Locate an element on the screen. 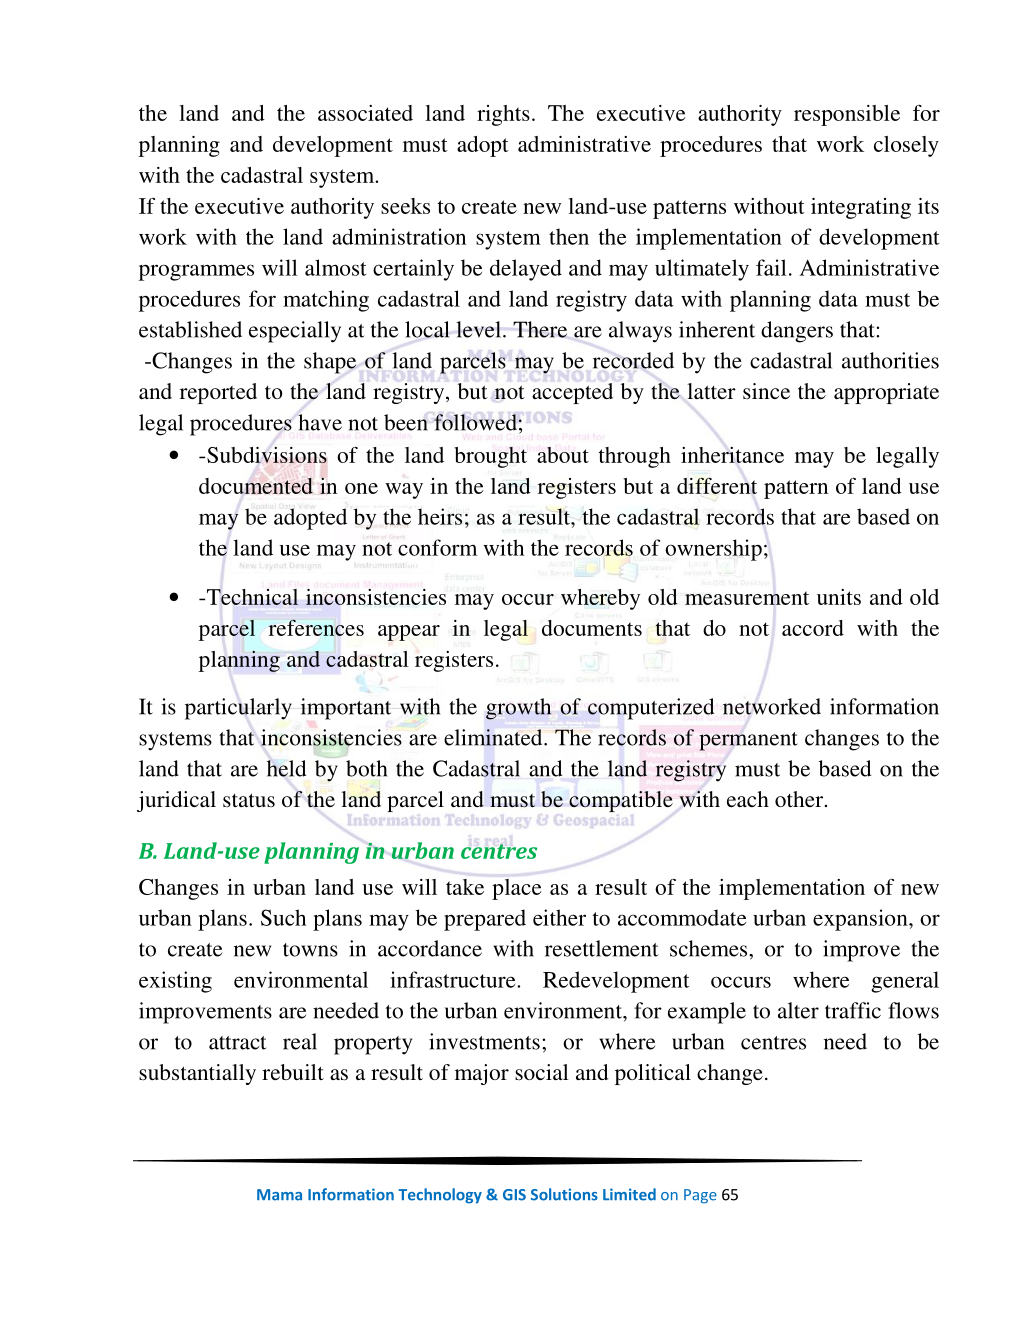 This screenshot has width=1022, height=1323. Such is located at coordinates (283, 917).
